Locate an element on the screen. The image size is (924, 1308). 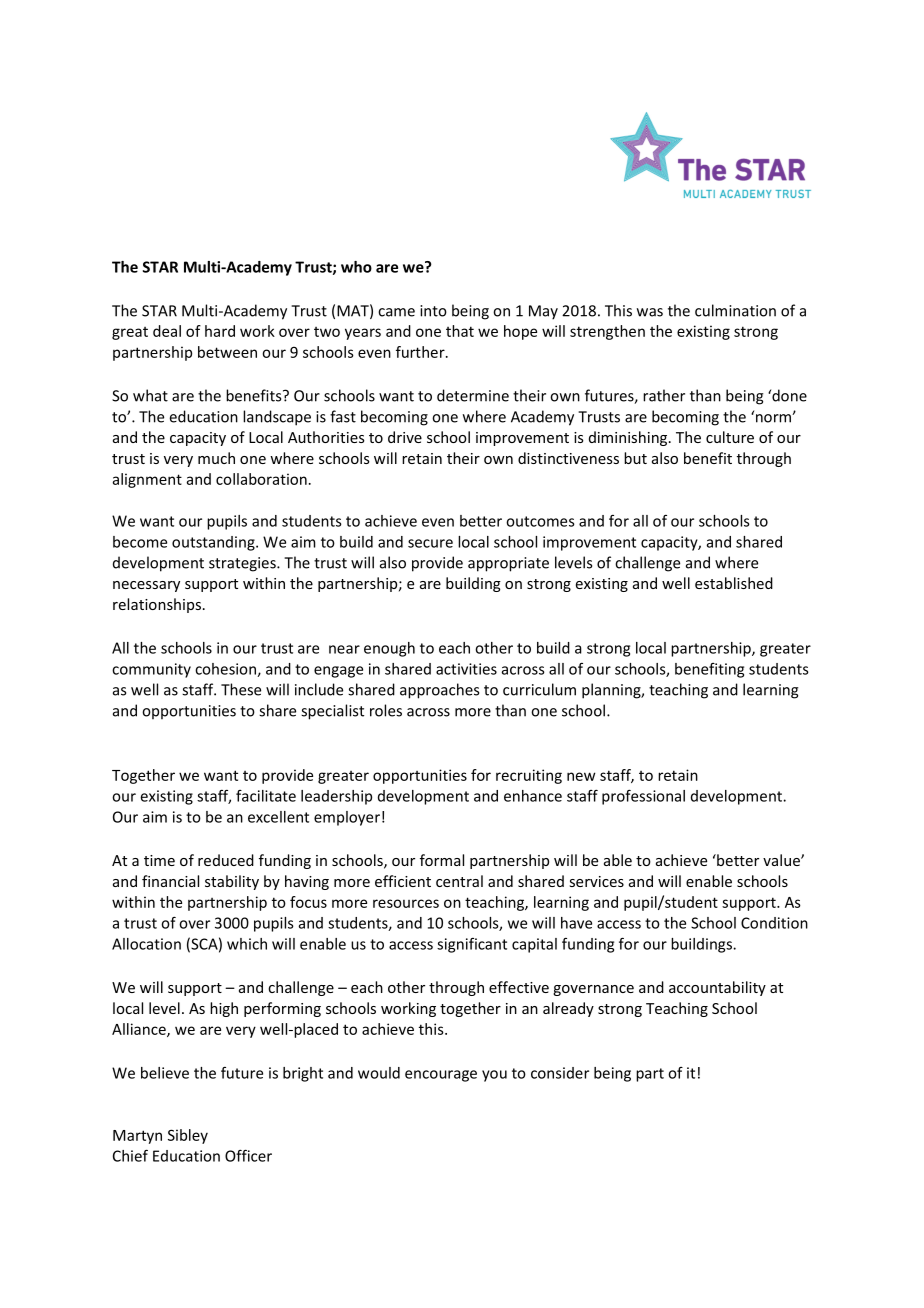
These is located at coordinates (241, 689).
